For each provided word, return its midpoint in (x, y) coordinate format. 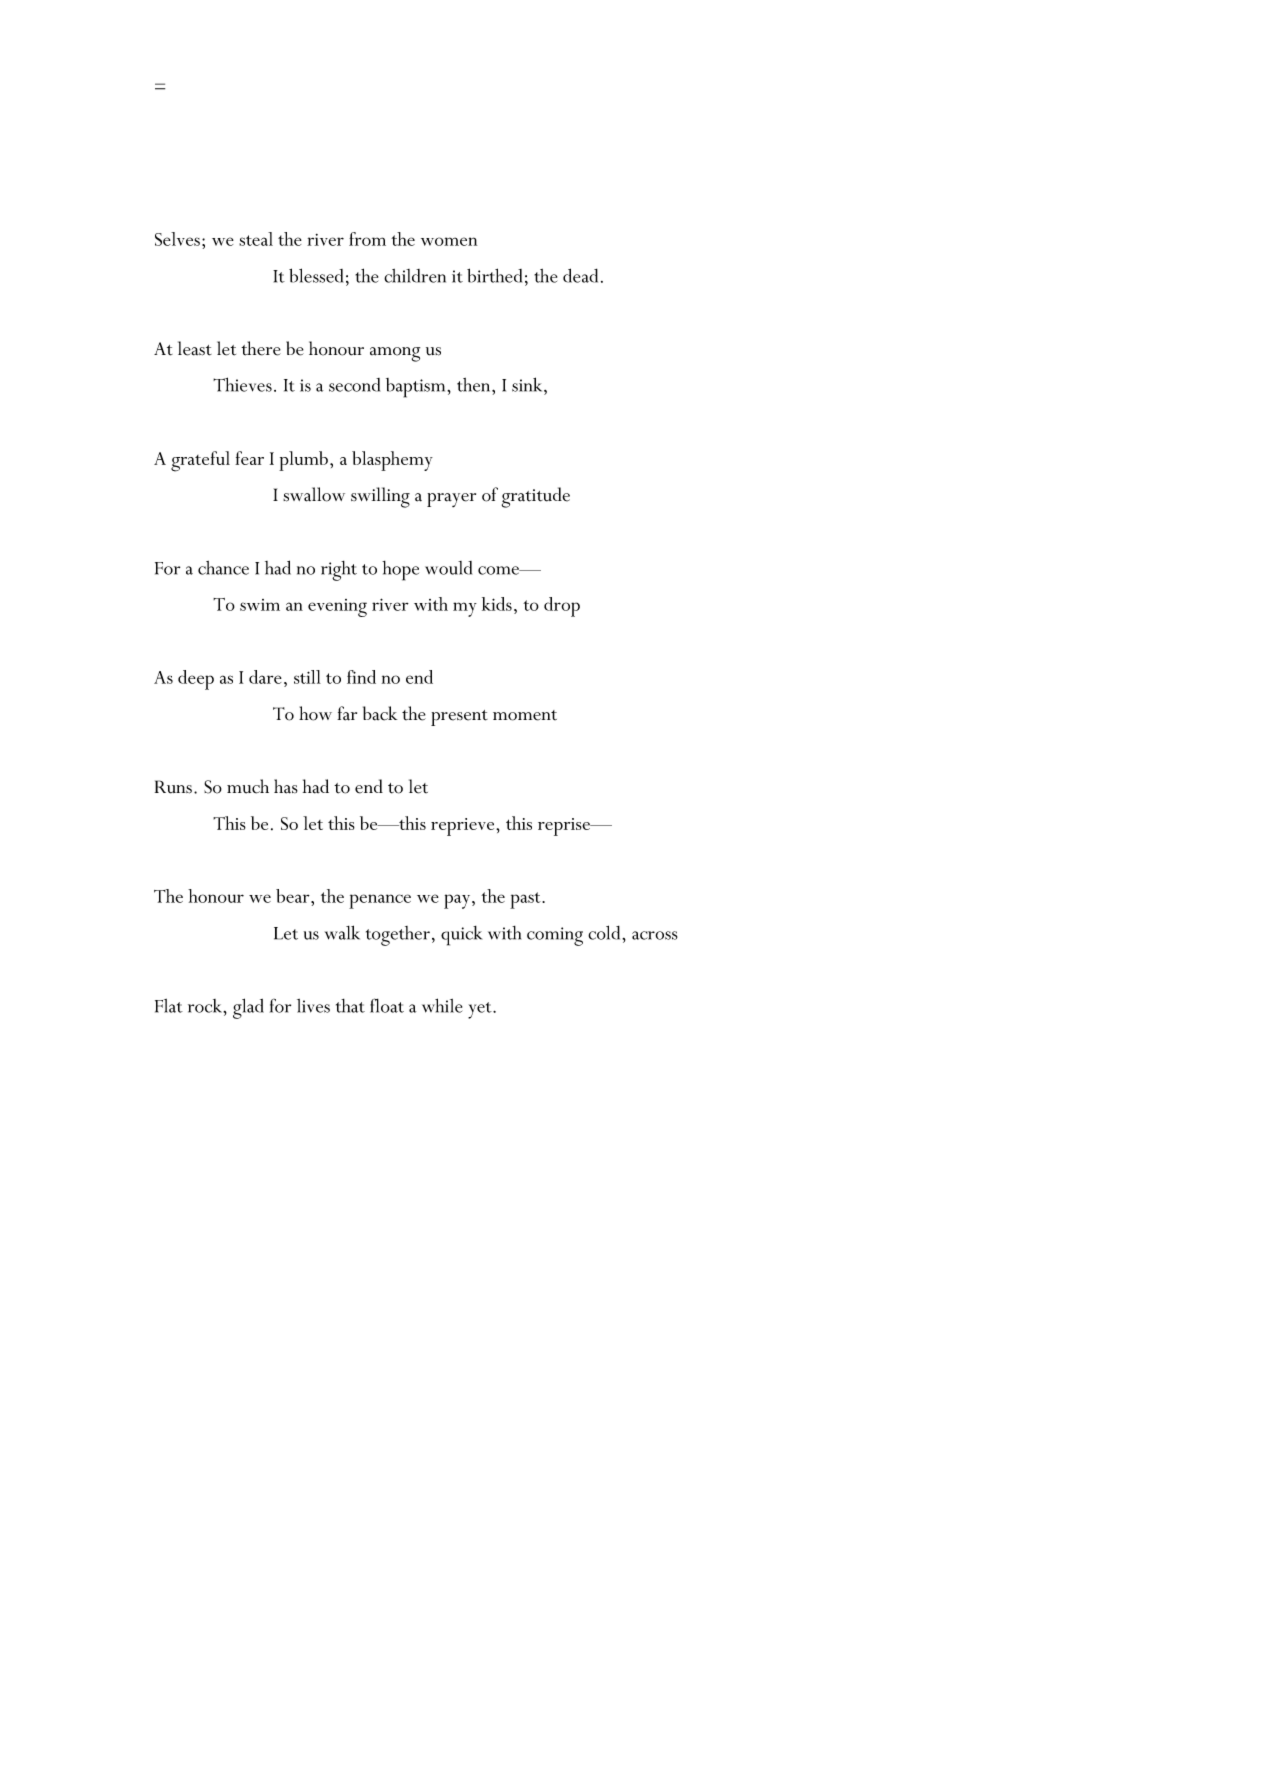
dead (580, 275)
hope (400, 571)
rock (206, 1006)
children (415, 276)
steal (256, 239)
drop (562, 607)
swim (260, 605)
